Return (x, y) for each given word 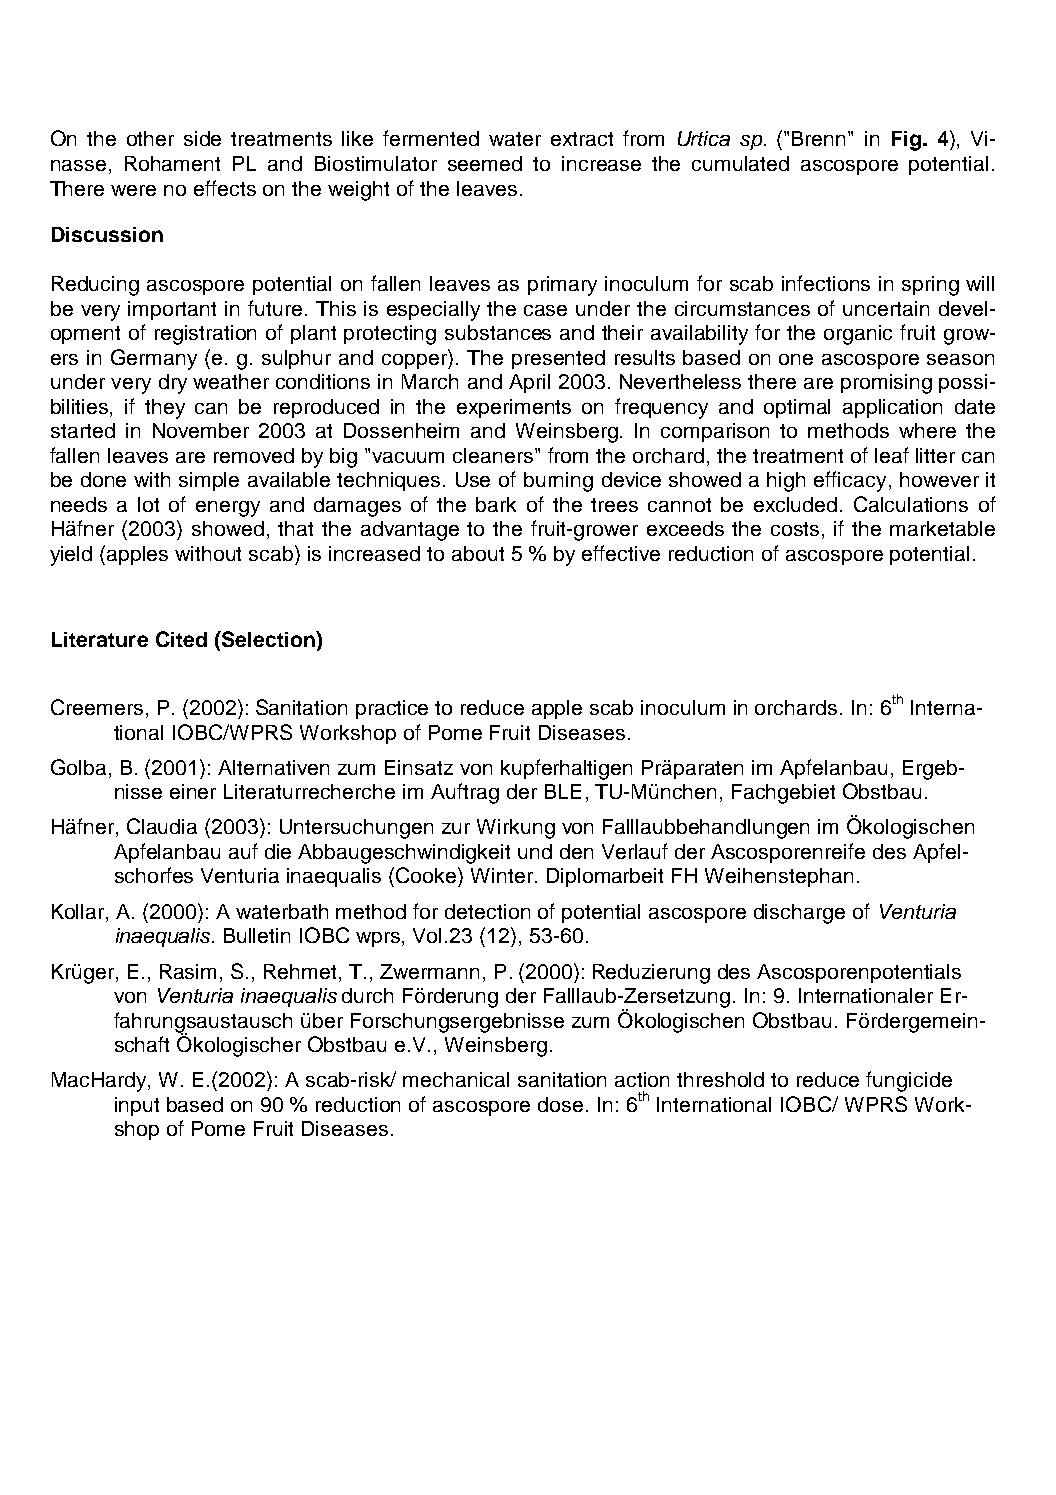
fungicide (909, 1081)
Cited (181, 639)
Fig (906, 141)
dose (560, 1104)
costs (797, 530)
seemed (485, 163)
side (202, 138)
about (478, 553)
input (137, 1106)
